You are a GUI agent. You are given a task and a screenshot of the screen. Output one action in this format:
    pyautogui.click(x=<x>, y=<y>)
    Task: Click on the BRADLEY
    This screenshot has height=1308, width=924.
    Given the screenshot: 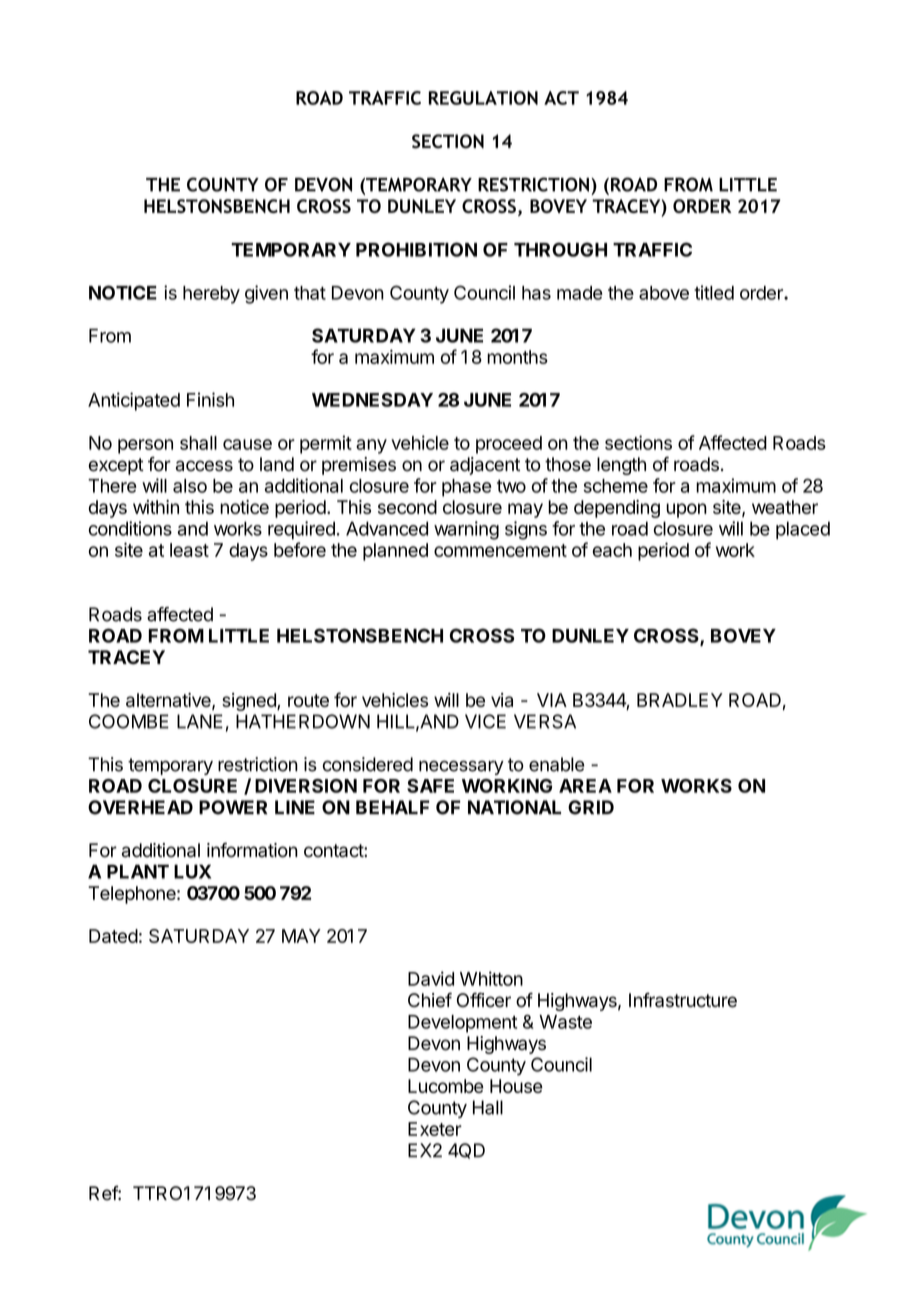 What is the action you would take?
    pyautogui.click(x=680, y=700)
